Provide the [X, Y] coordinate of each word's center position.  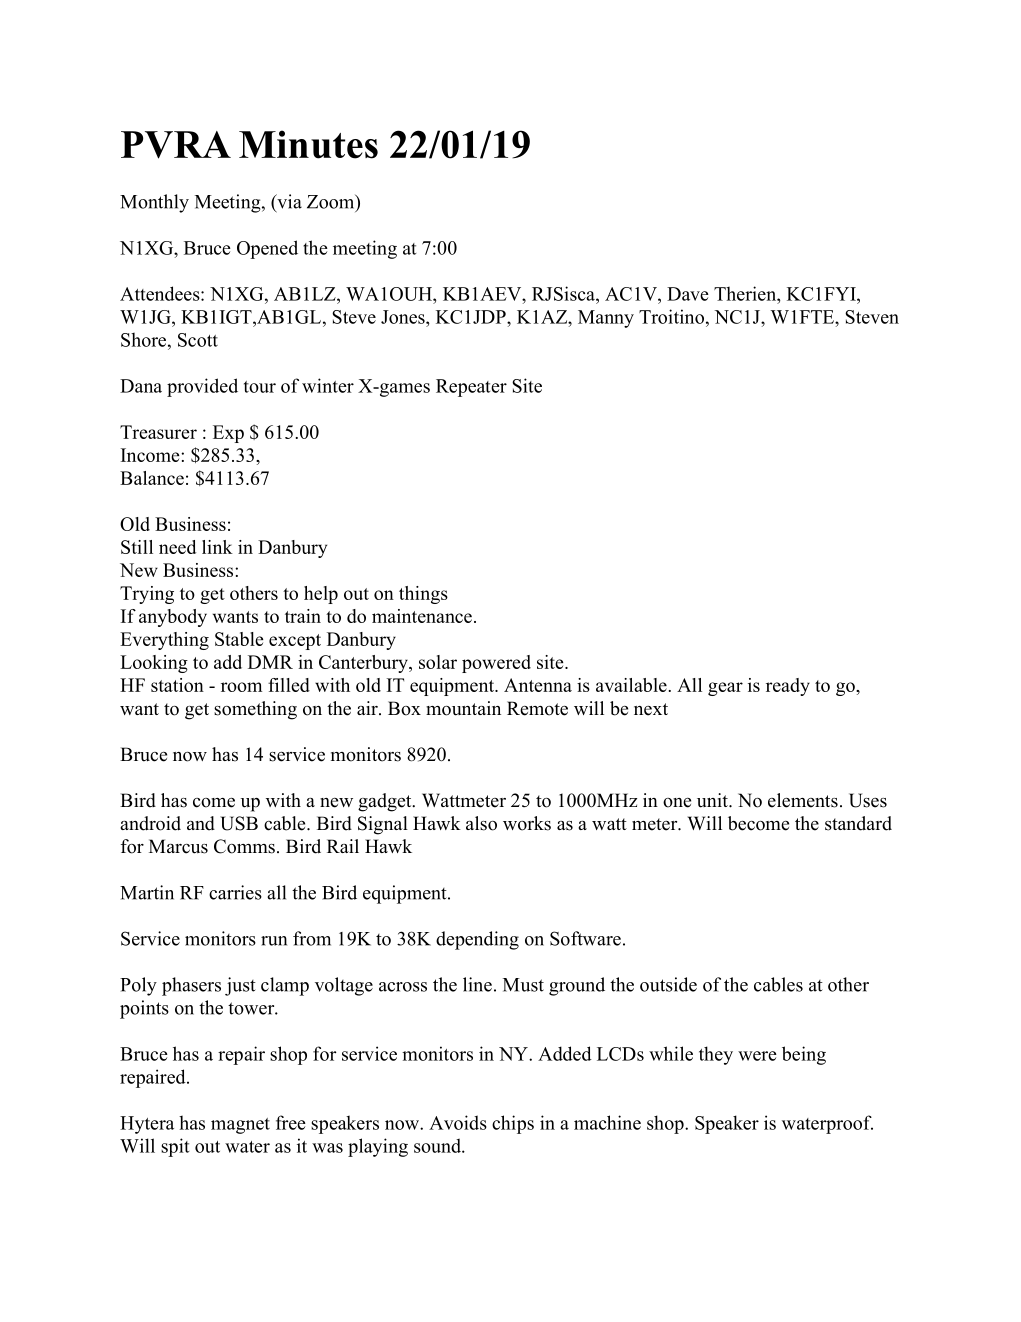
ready [788, 687]
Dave [688, 294]
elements [803, 800]
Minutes [308, 144]
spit [175, 1147]
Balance [152, 478]
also [481, 823]
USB [239, 823]
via [288, 202]
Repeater [471, 388]
